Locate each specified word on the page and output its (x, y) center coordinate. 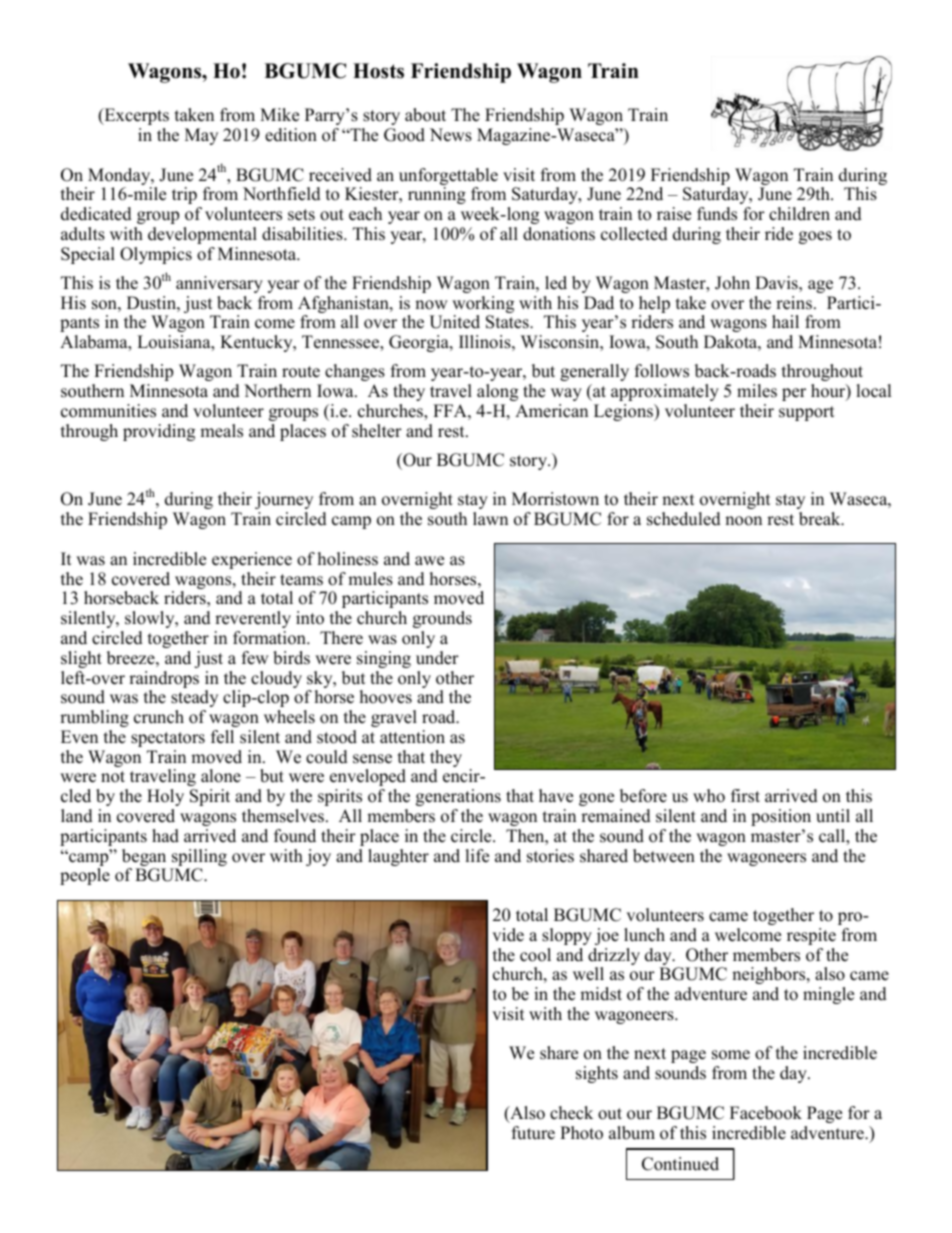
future (533, 1133)
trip (184, 195)
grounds (442, 619)
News (451, 135)
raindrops (164, 679)
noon (743, 521)
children (799, 214)
